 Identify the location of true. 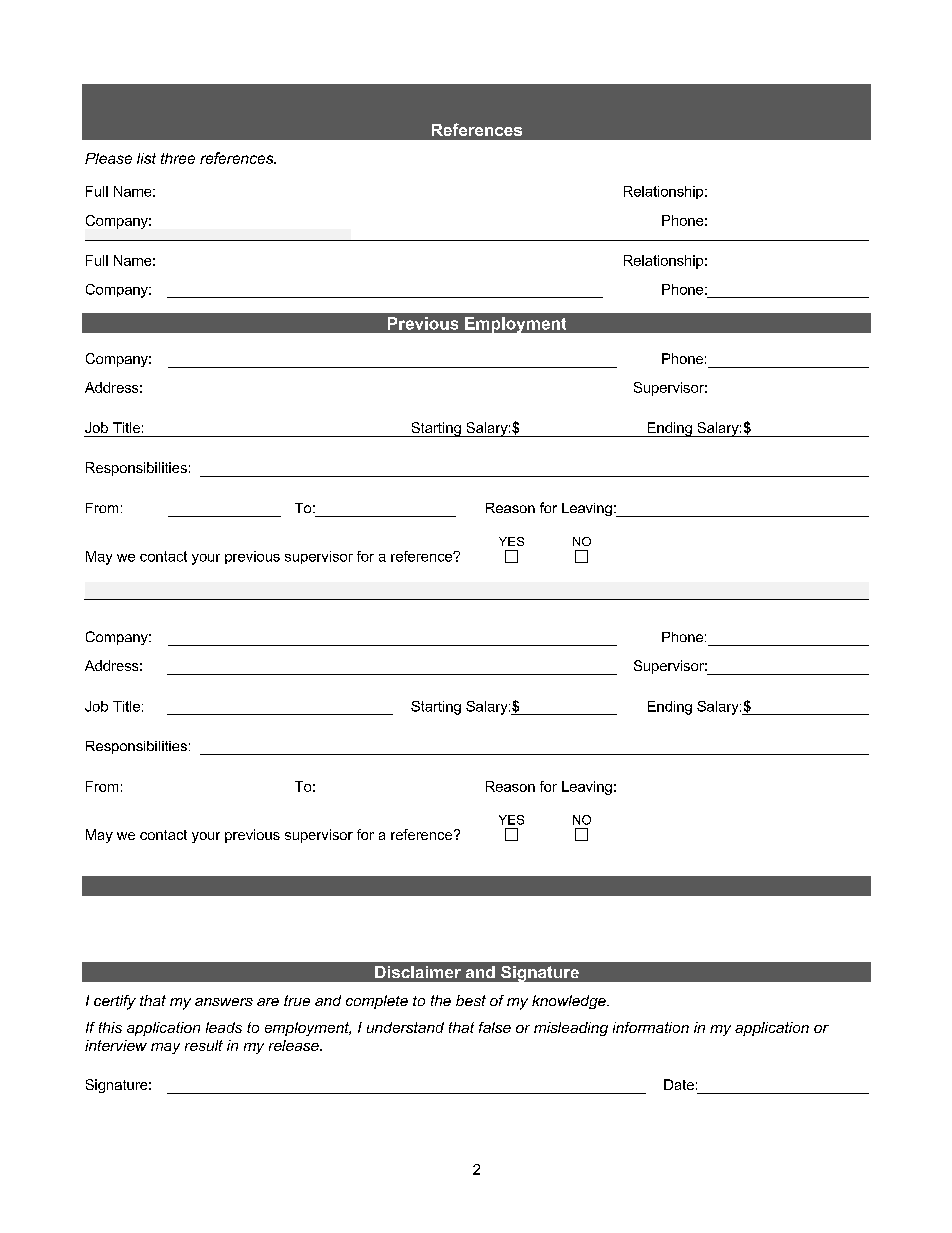
(297, 1000).
